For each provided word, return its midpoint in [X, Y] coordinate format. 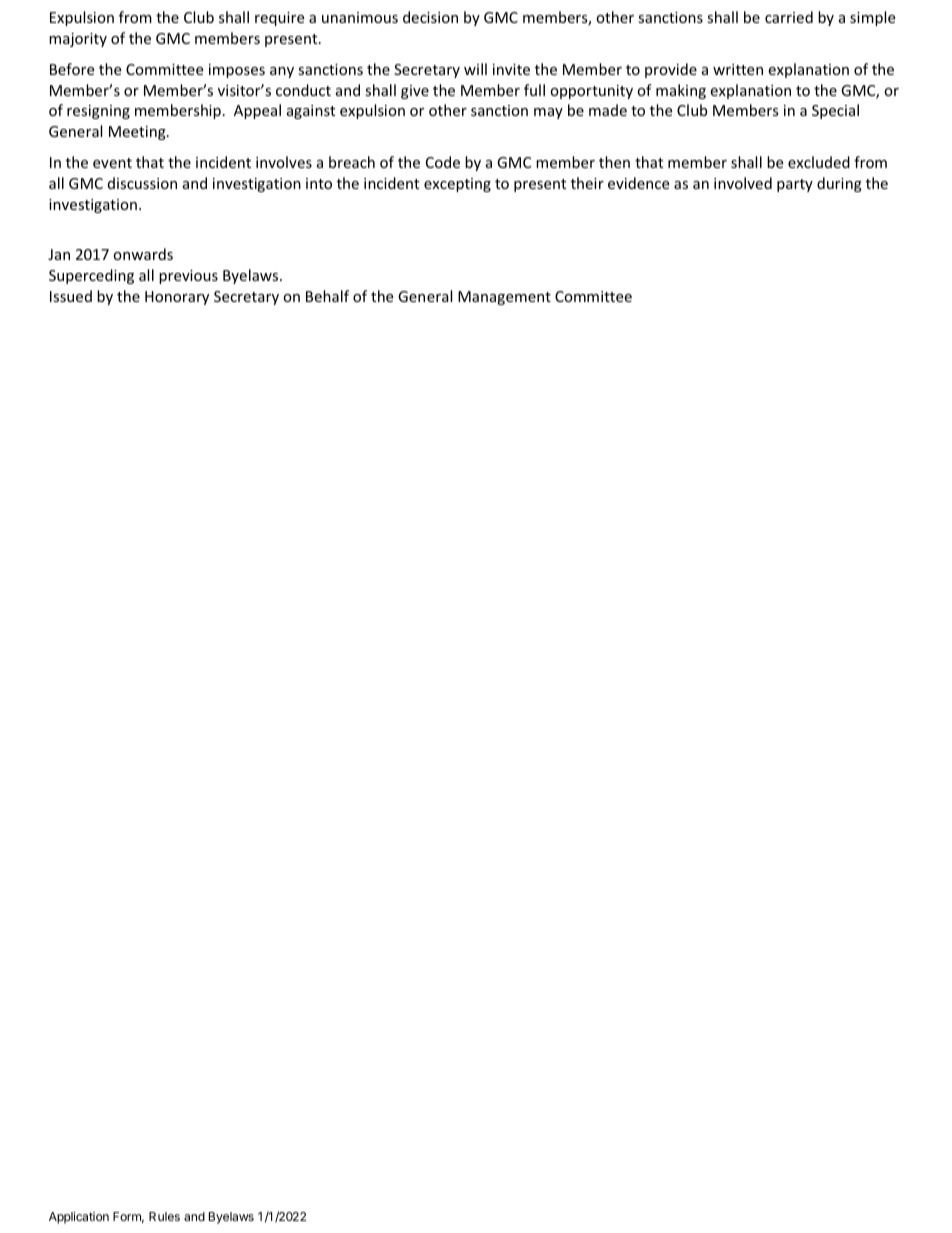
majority [78, 40]
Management [504, 298]
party [795, 185]
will [475, 69]
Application [79, 1218]
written [738, 69]
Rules [164, 1216]
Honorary [177, 298]
